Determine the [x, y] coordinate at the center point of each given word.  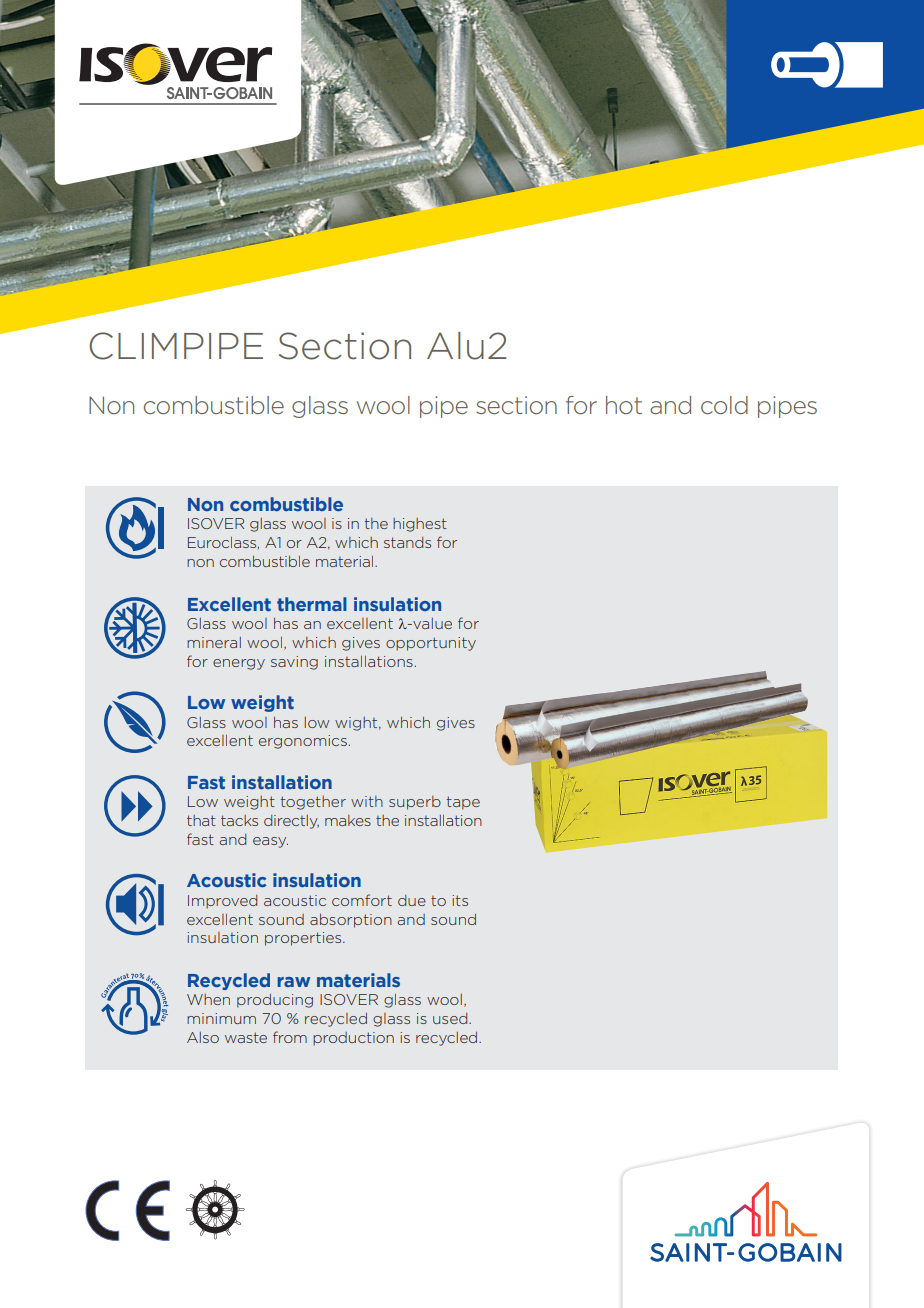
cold [724, 405]
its [460, 900]
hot [624, 405]
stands [407, 542]
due [412, 900]
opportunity [431, 644]
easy [270, 842]
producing [275, 1001]
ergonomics [303, 742]
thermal [312, 604]
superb [415, 803]
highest [420, 525]
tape [463, 803]
